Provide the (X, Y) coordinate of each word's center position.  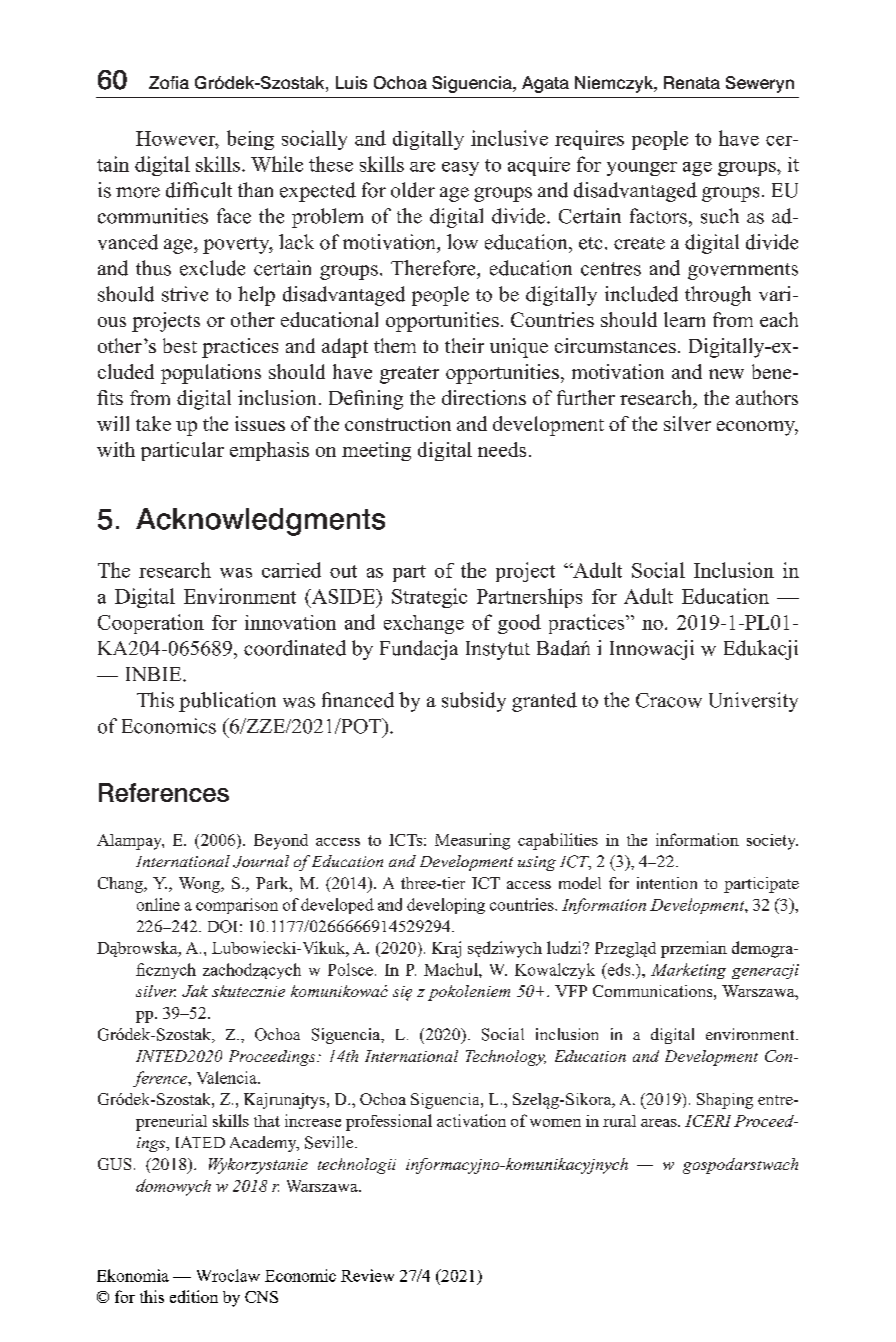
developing (446, 906)
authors (767, 397)
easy (460, 169)
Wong (201, 885)
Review (367, 1275)
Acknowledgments (260, 522)
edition (194, 1296)
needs (502, 449)
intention (667, 883)
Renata (692, 82)
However (177, 139)
